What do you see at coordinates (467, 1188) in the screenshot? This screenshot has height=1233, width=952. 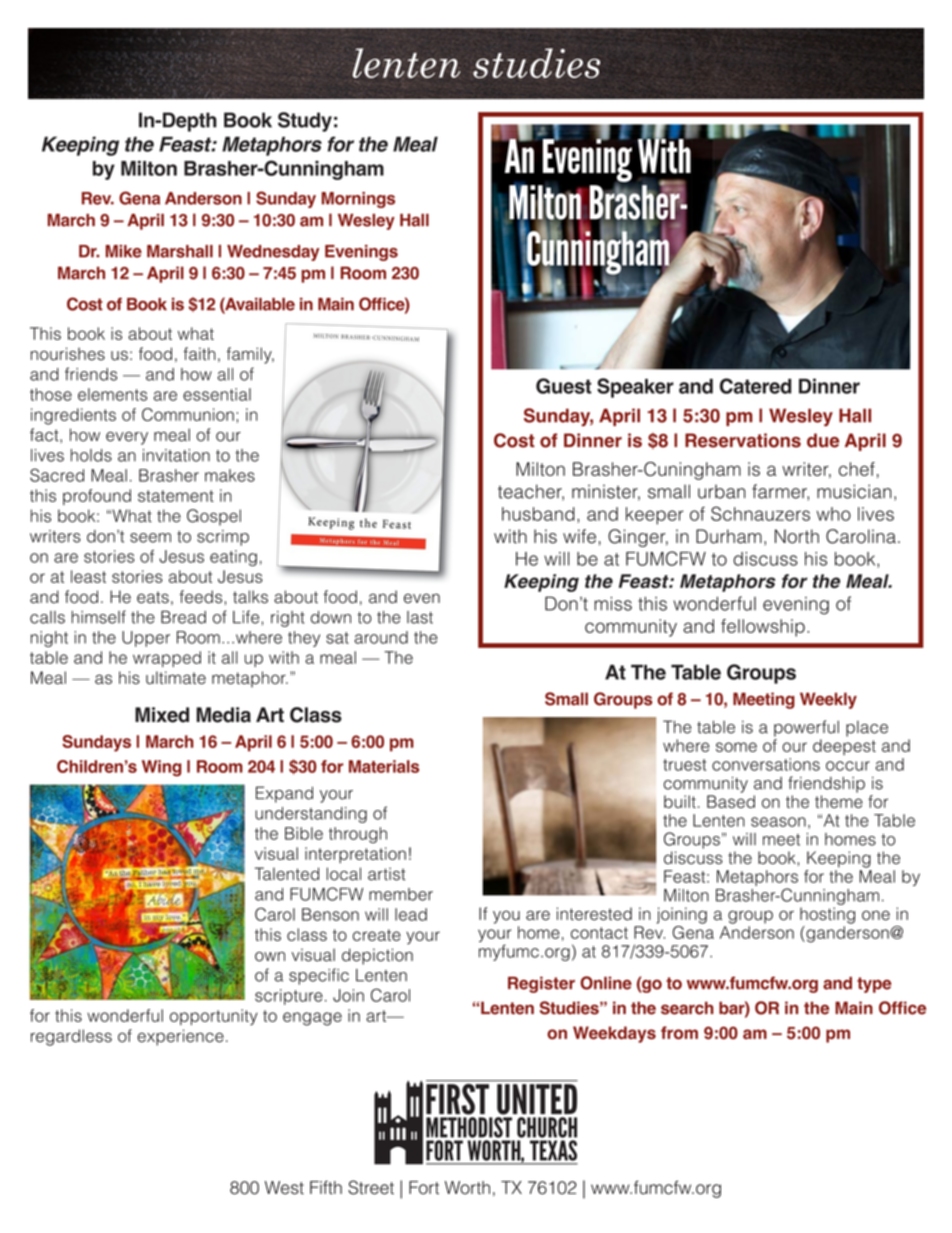 I see `Worth` at bounding box center [467, 1188].
